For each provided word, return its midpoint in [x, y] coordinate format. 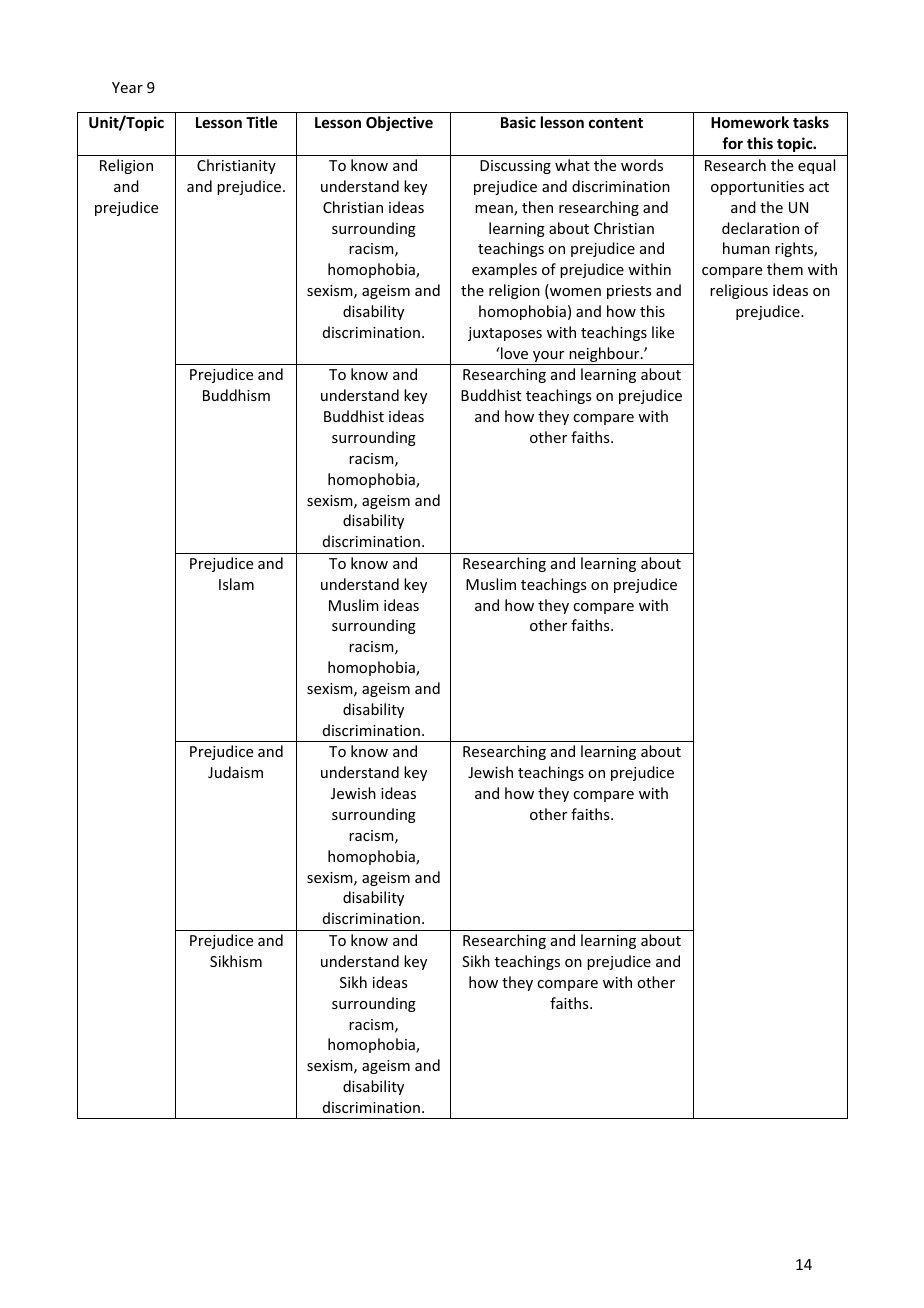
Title [261, 122]
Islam [236, 584]
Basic [518, 122]
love [513, 353]
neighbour [604, 356]
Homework [750, 122]
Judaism [235, 772]
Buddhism [236, 395]
